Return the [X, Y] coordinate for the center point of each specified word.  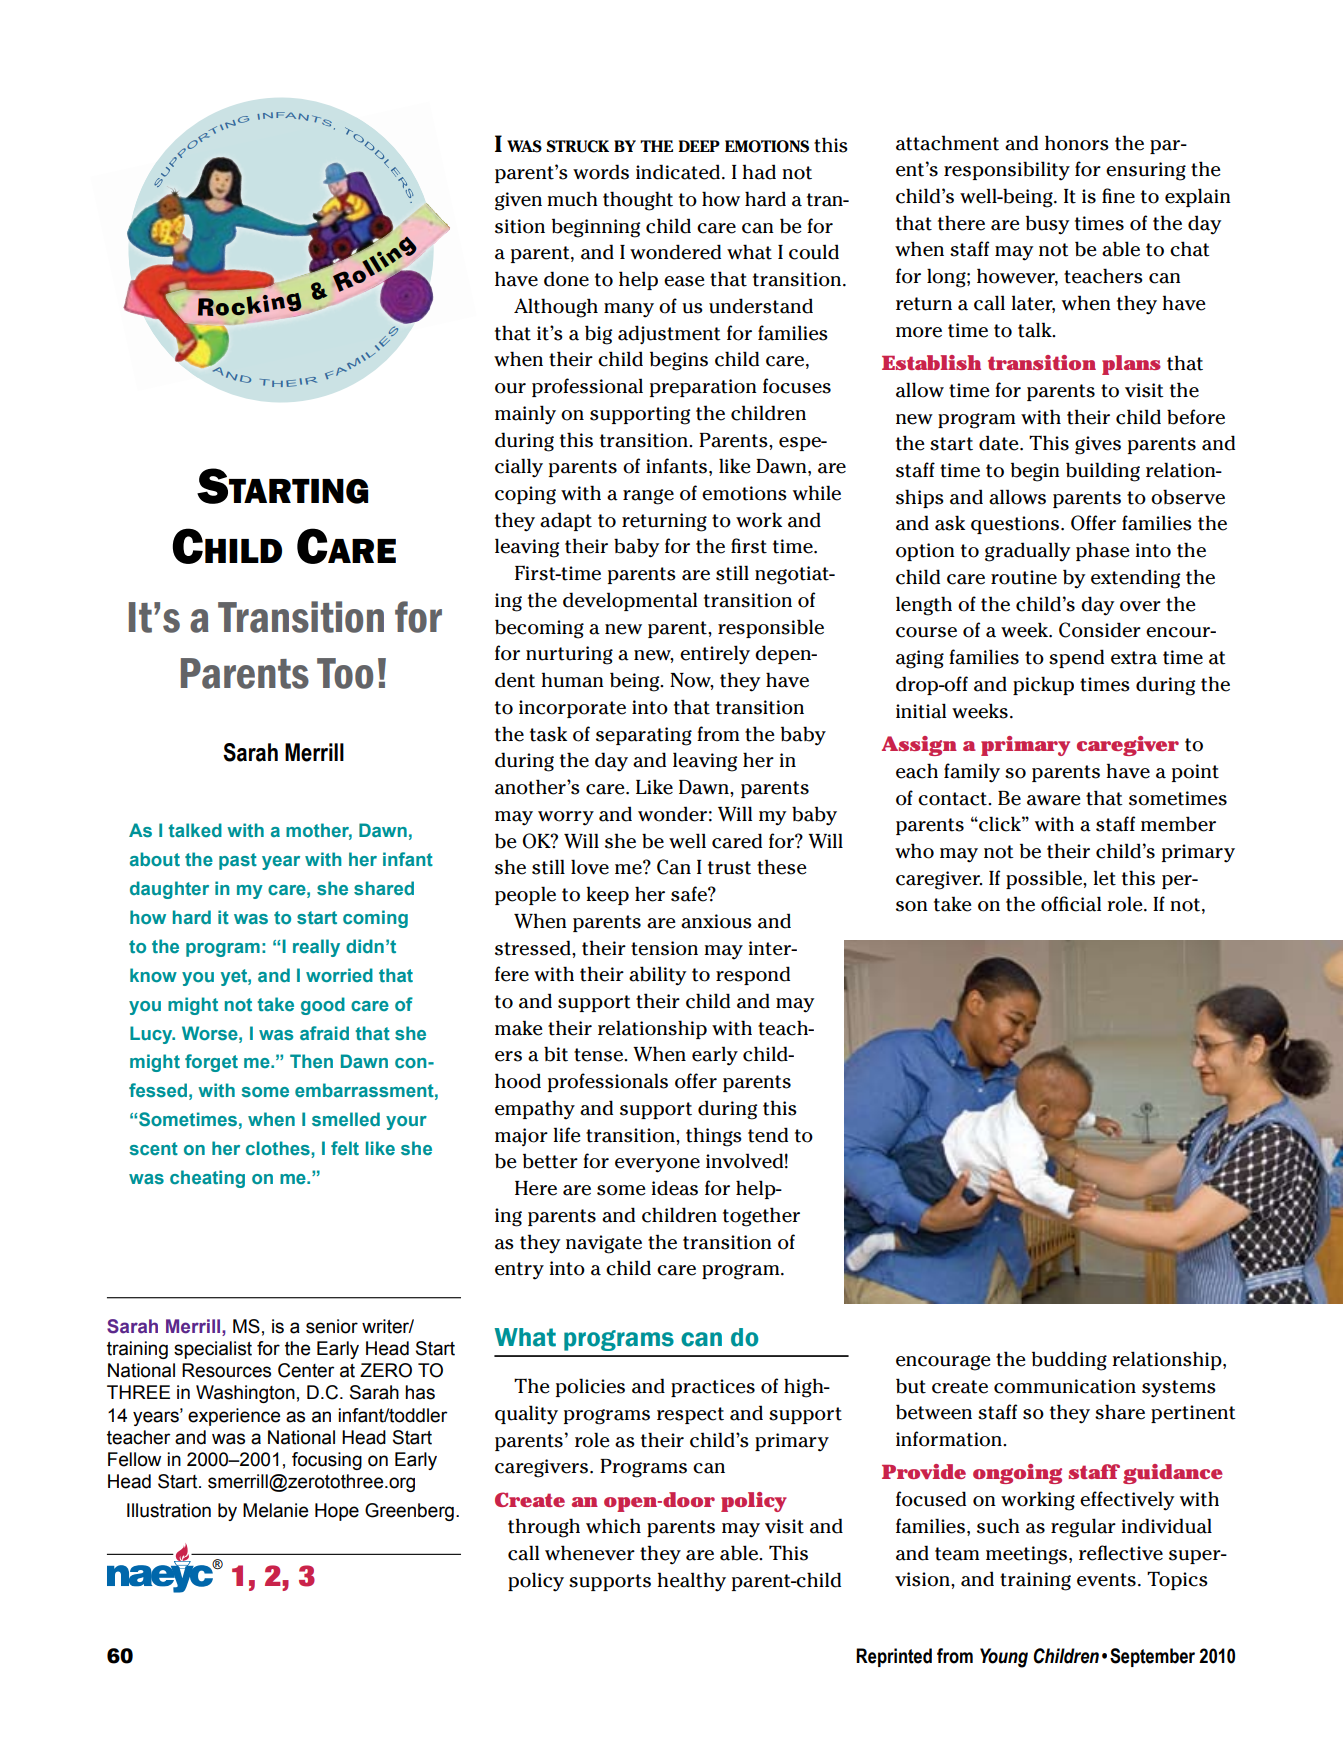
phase [1103, 551]
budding [1069, 1361]
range [648, 497]
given [518, 201]
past [238, 861]
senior [332, 1326]
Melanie [275, 1510]
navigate [604, 1244]
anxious [716, 921]
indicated [678, 172]
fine [1118, 196]
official [1071, 904]
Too [345, 673]
